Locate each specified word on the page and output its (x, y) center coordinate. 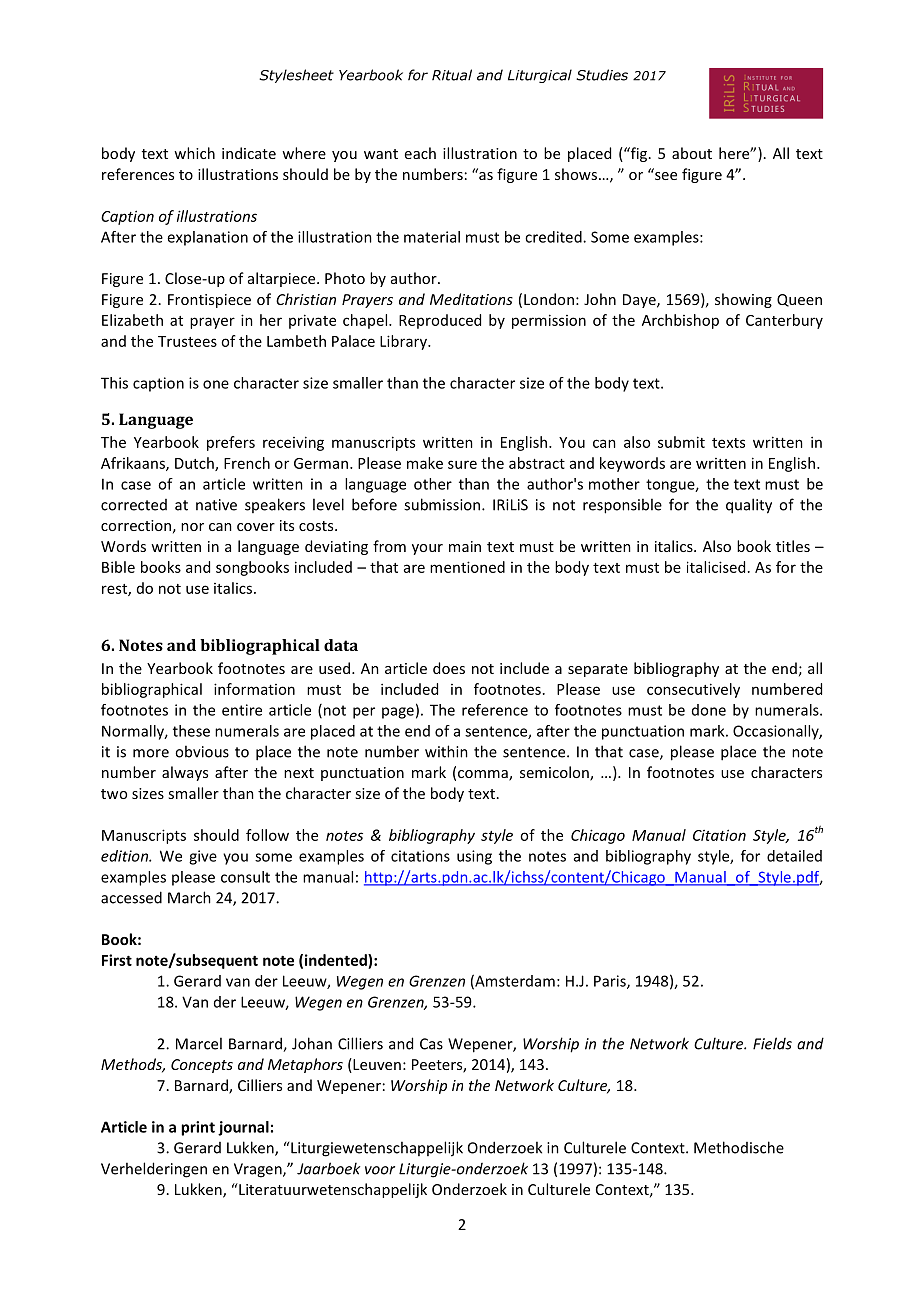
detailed (794, 856)
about (692, 153)
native (216, 505)
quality (749, 506)
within (446, 751)
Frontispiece (209, 301)
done (709, 710)
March (189, 897)
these (191, 731)
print (198, 1128)
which (194, 153)
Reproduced (440, 321)
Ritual (452, 75)
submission (442, 504)
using (474, 857)
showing (743, 300)
